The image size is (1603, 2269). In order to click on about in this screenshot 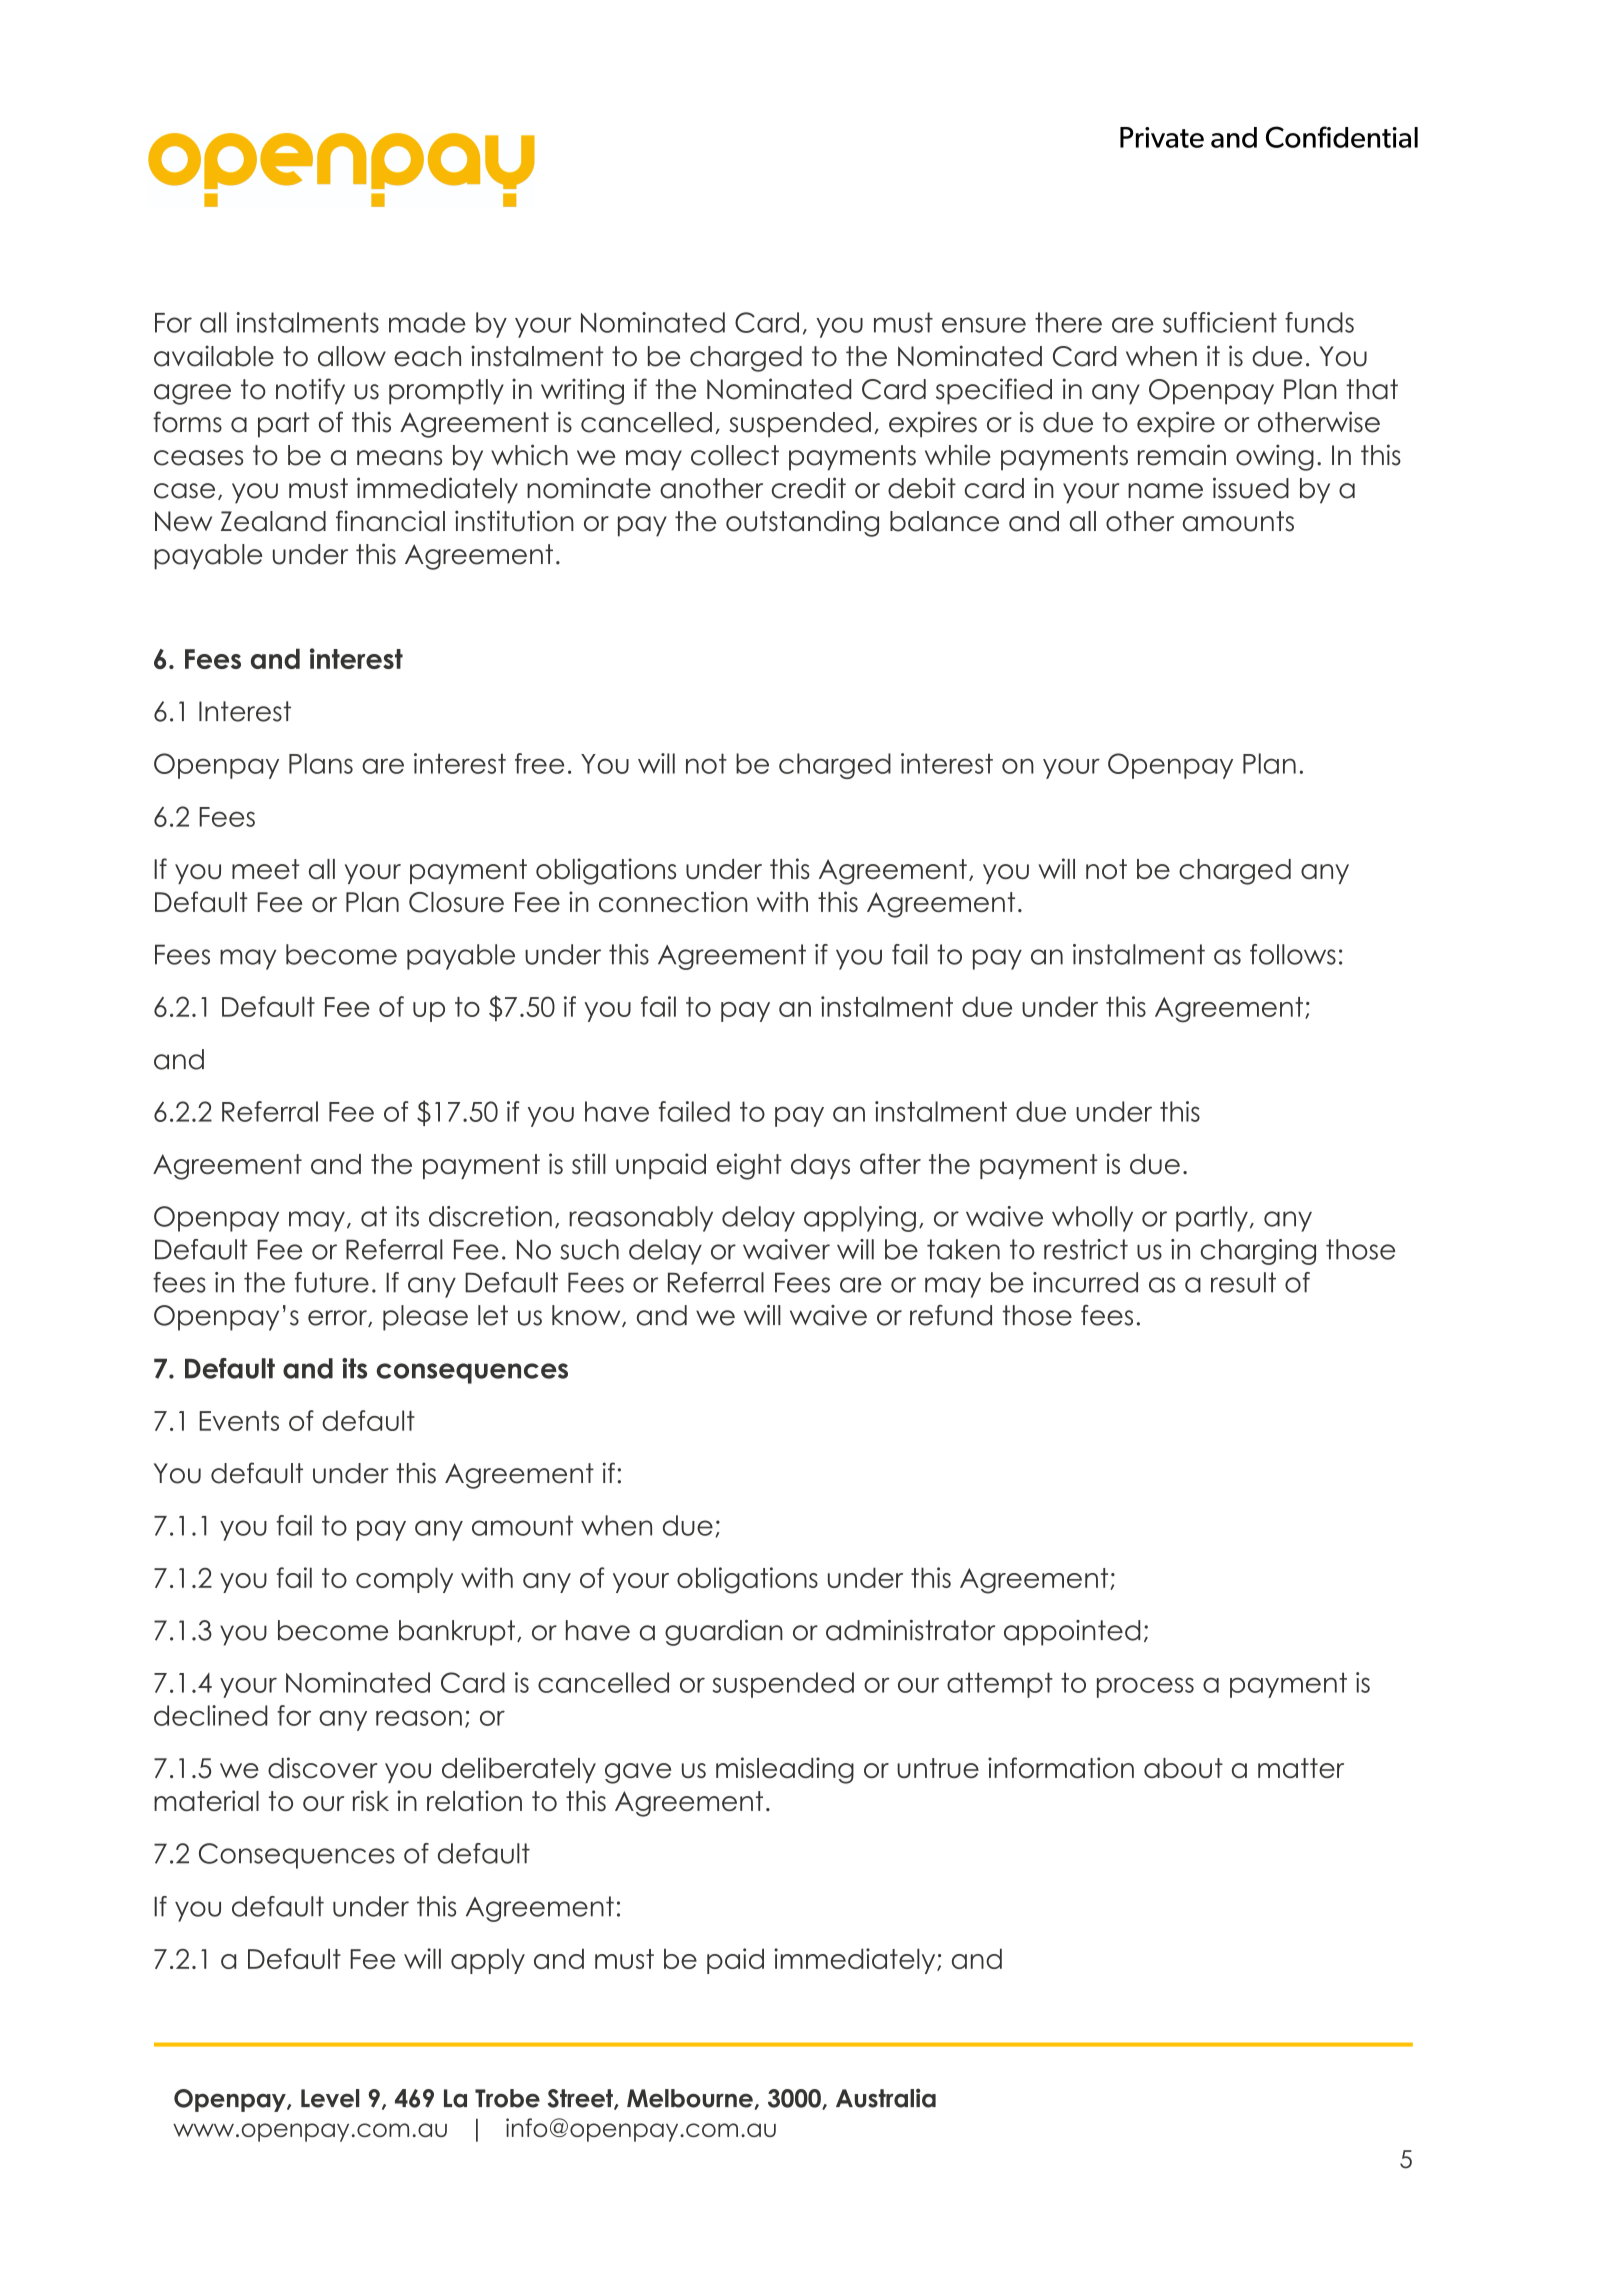, I will do `click(1183, 1768)`.
